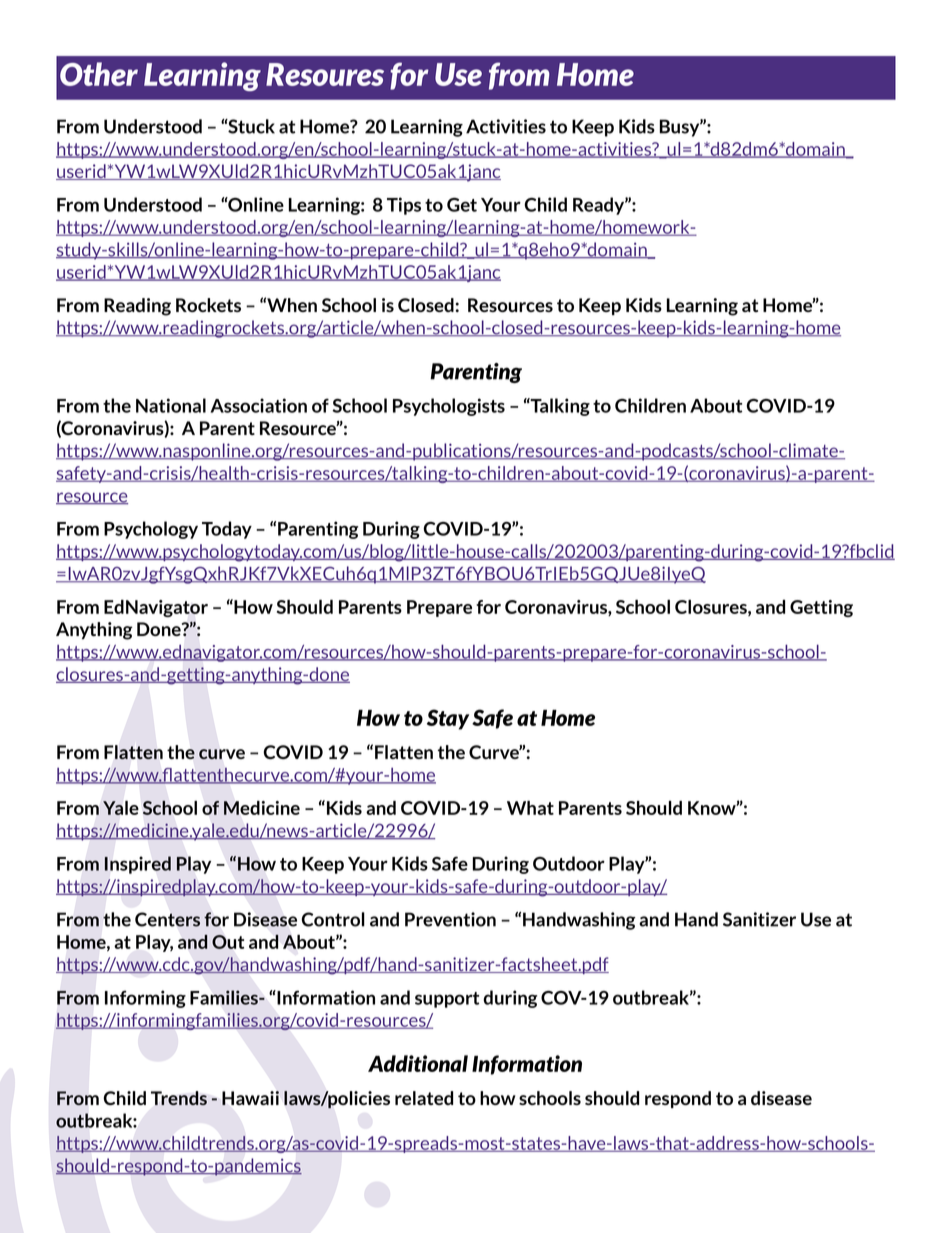 The width and height of the document is (952, 1233). I want to click on Hawaii, so click(250, 1098).
